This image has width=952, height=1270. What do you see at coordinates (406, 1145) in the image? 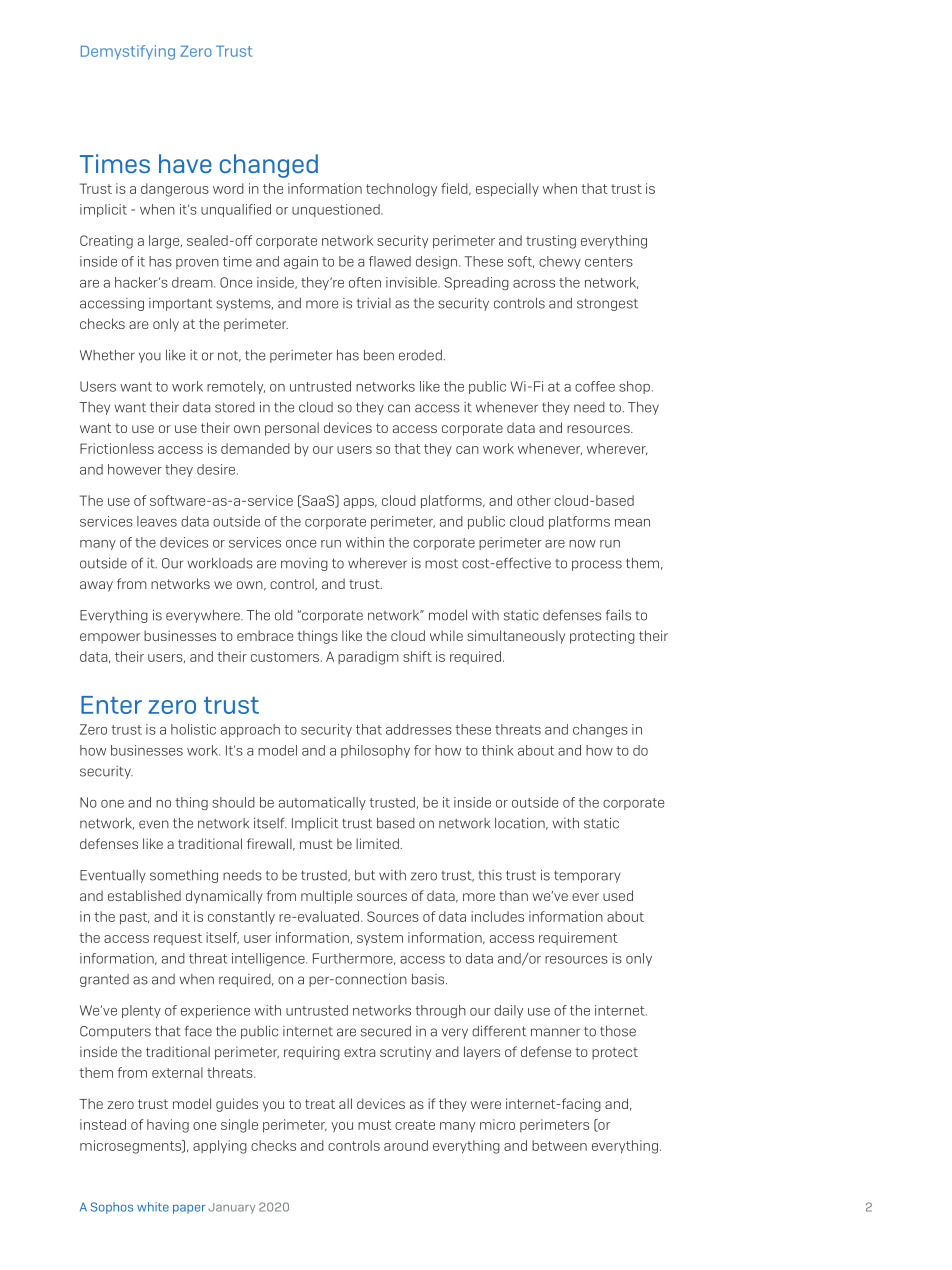
I see `around` at bounding box center [406, 1145].
